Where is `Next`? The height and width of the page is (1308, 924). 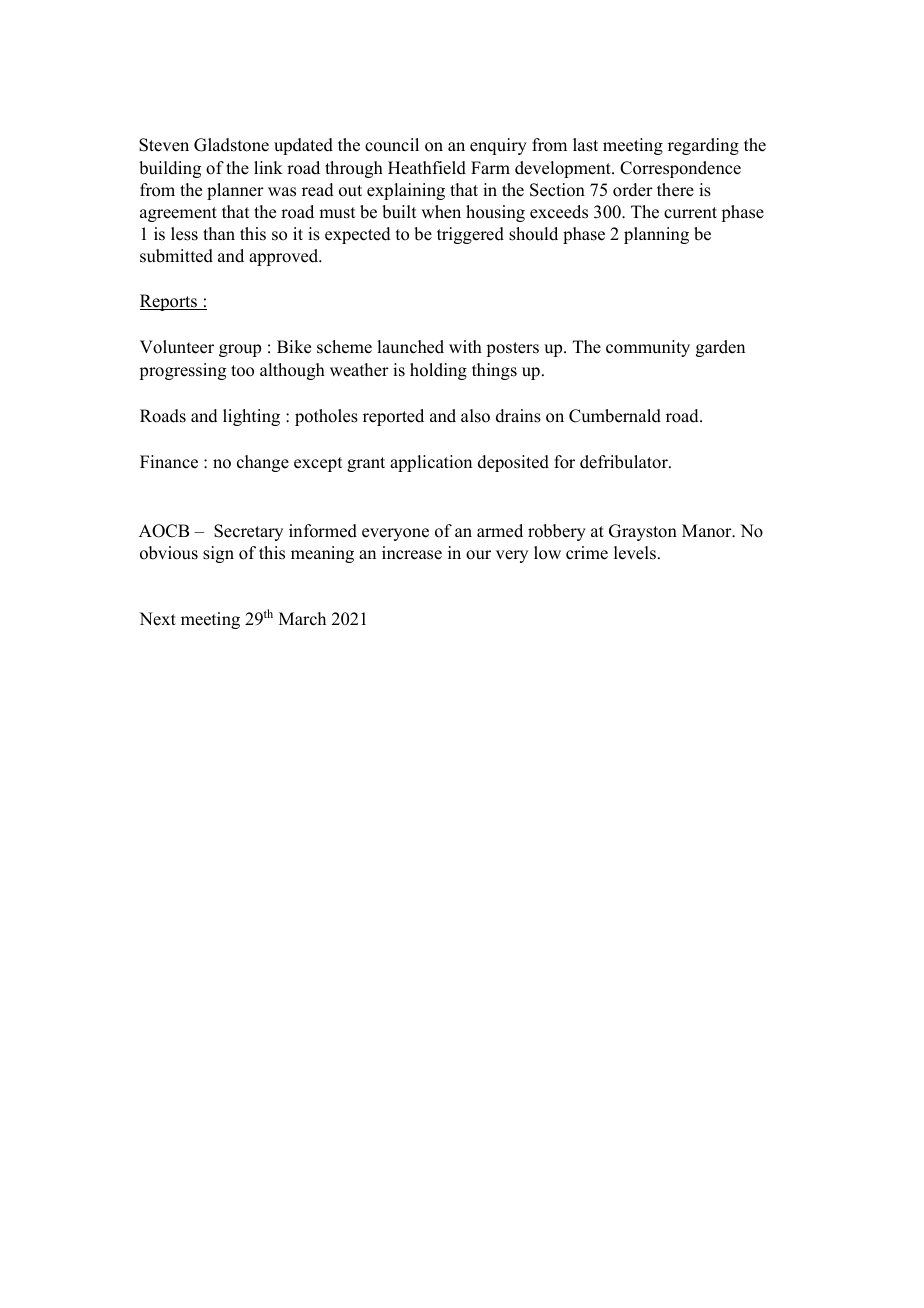 Next is located at coordinates (157, 619).
